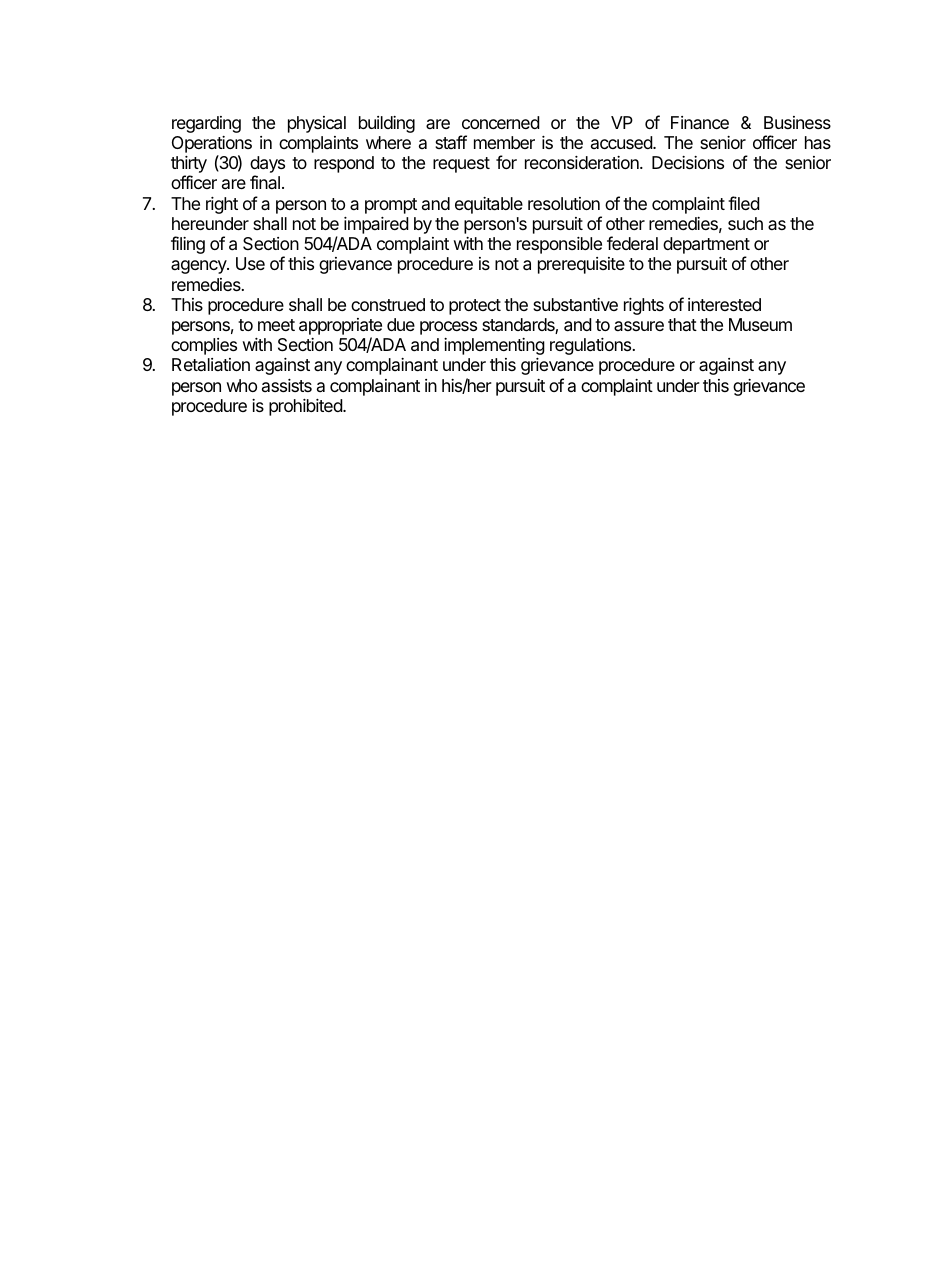  Describe the element at coordinates (501, 122) in the screenshot. I see `concerned` at that location.
